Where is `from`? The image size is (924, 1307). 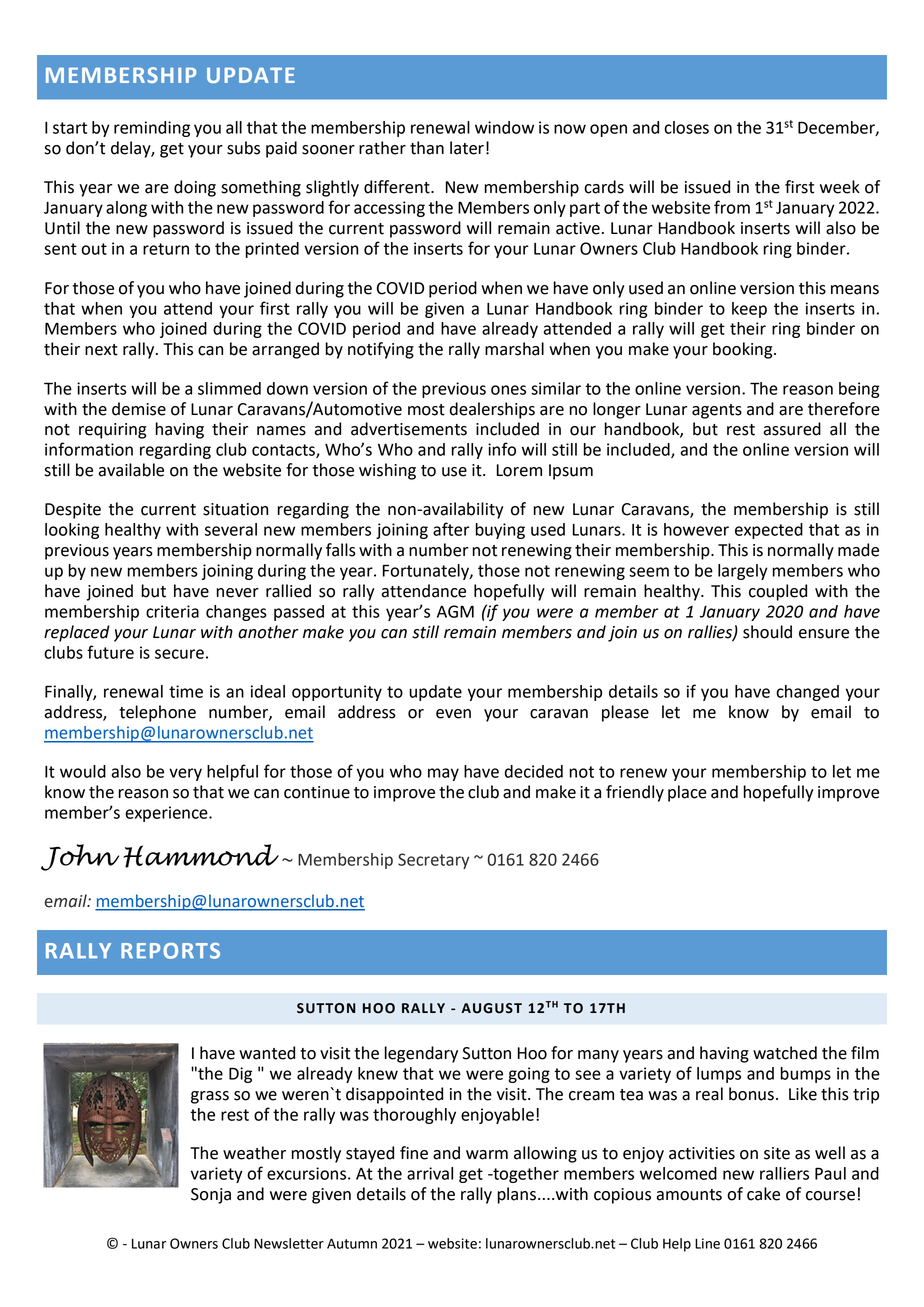 from is located at coordinates (732, 207).
